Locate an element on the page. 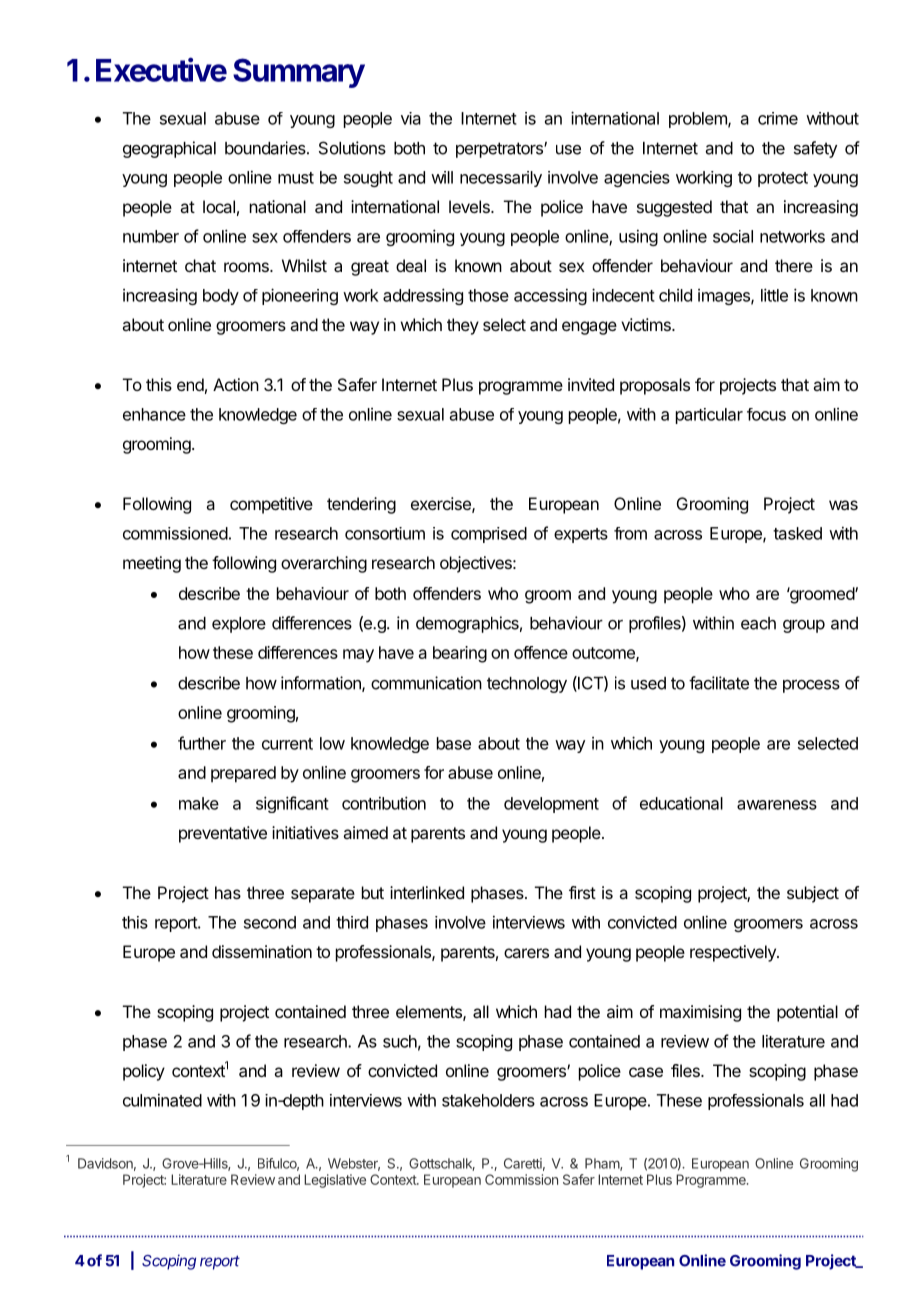  crime is located at coordinates (778, 118).
